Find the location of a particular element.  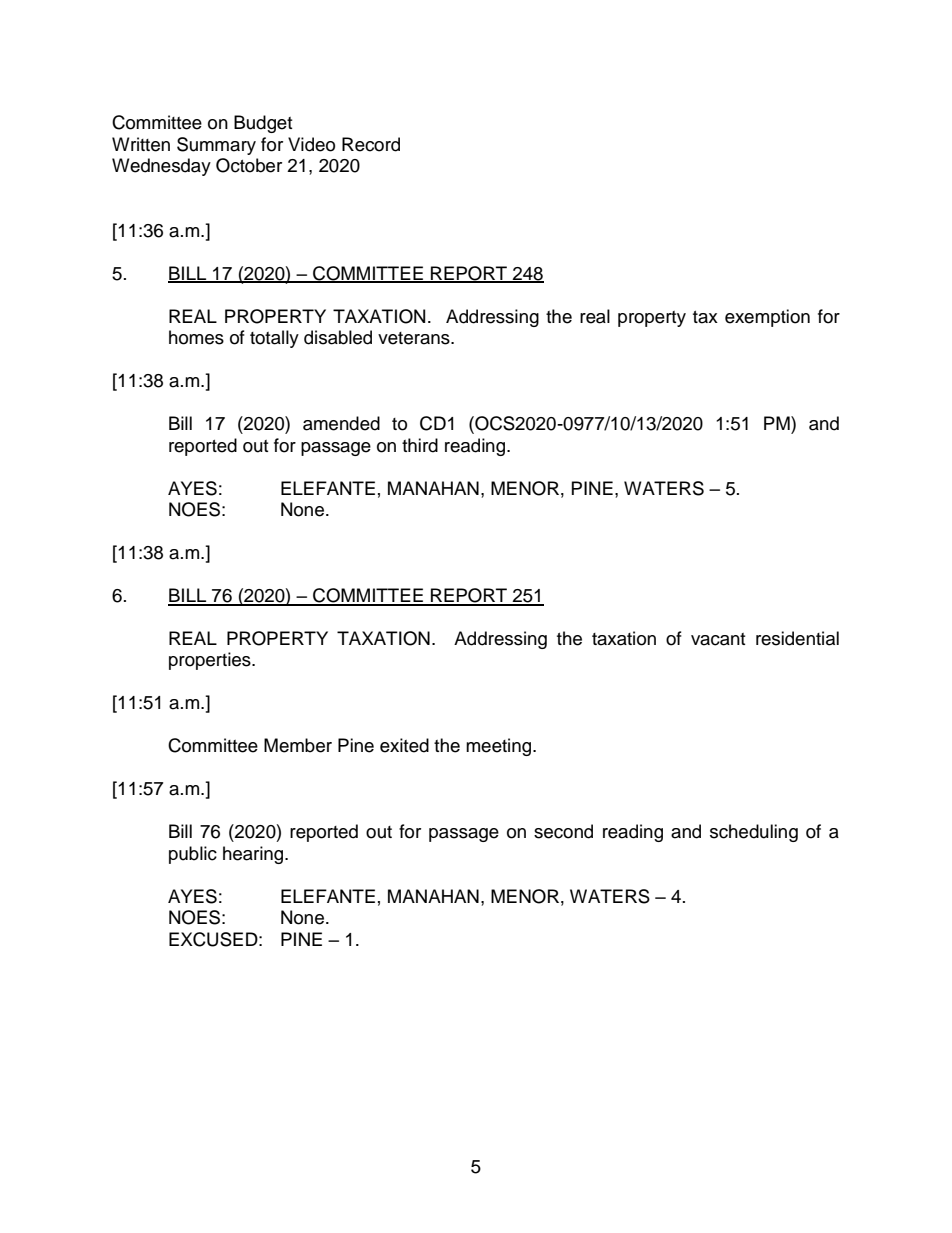

Summary is located at coordinates (216, 146).
